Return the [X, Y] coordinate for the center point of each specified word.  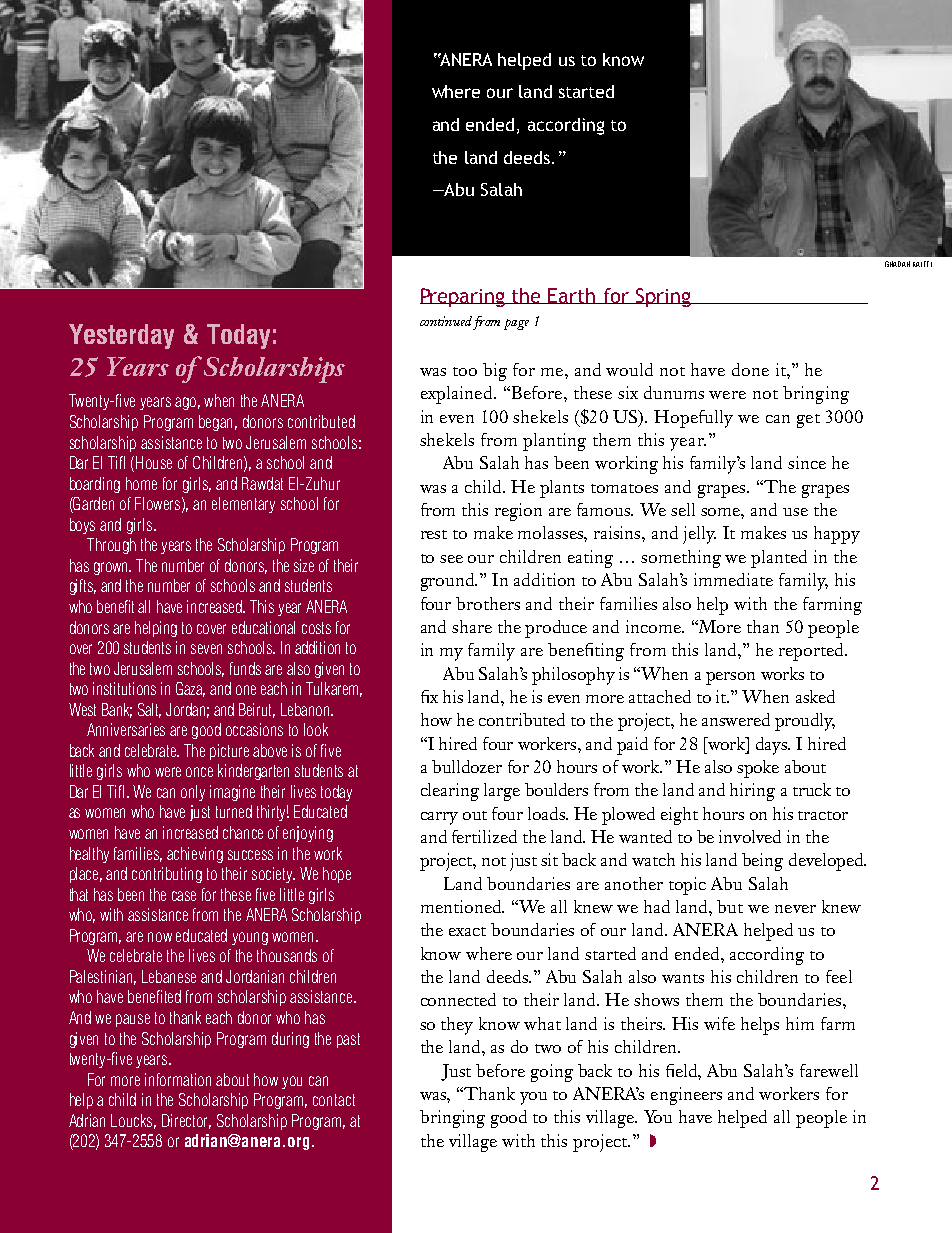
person [730, 678]
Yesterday [121, 336]
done [750, 369]
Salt [149, 710]
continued [446, 321]
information [178, 1079]
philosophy [573, 676]
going [552, 1073]
